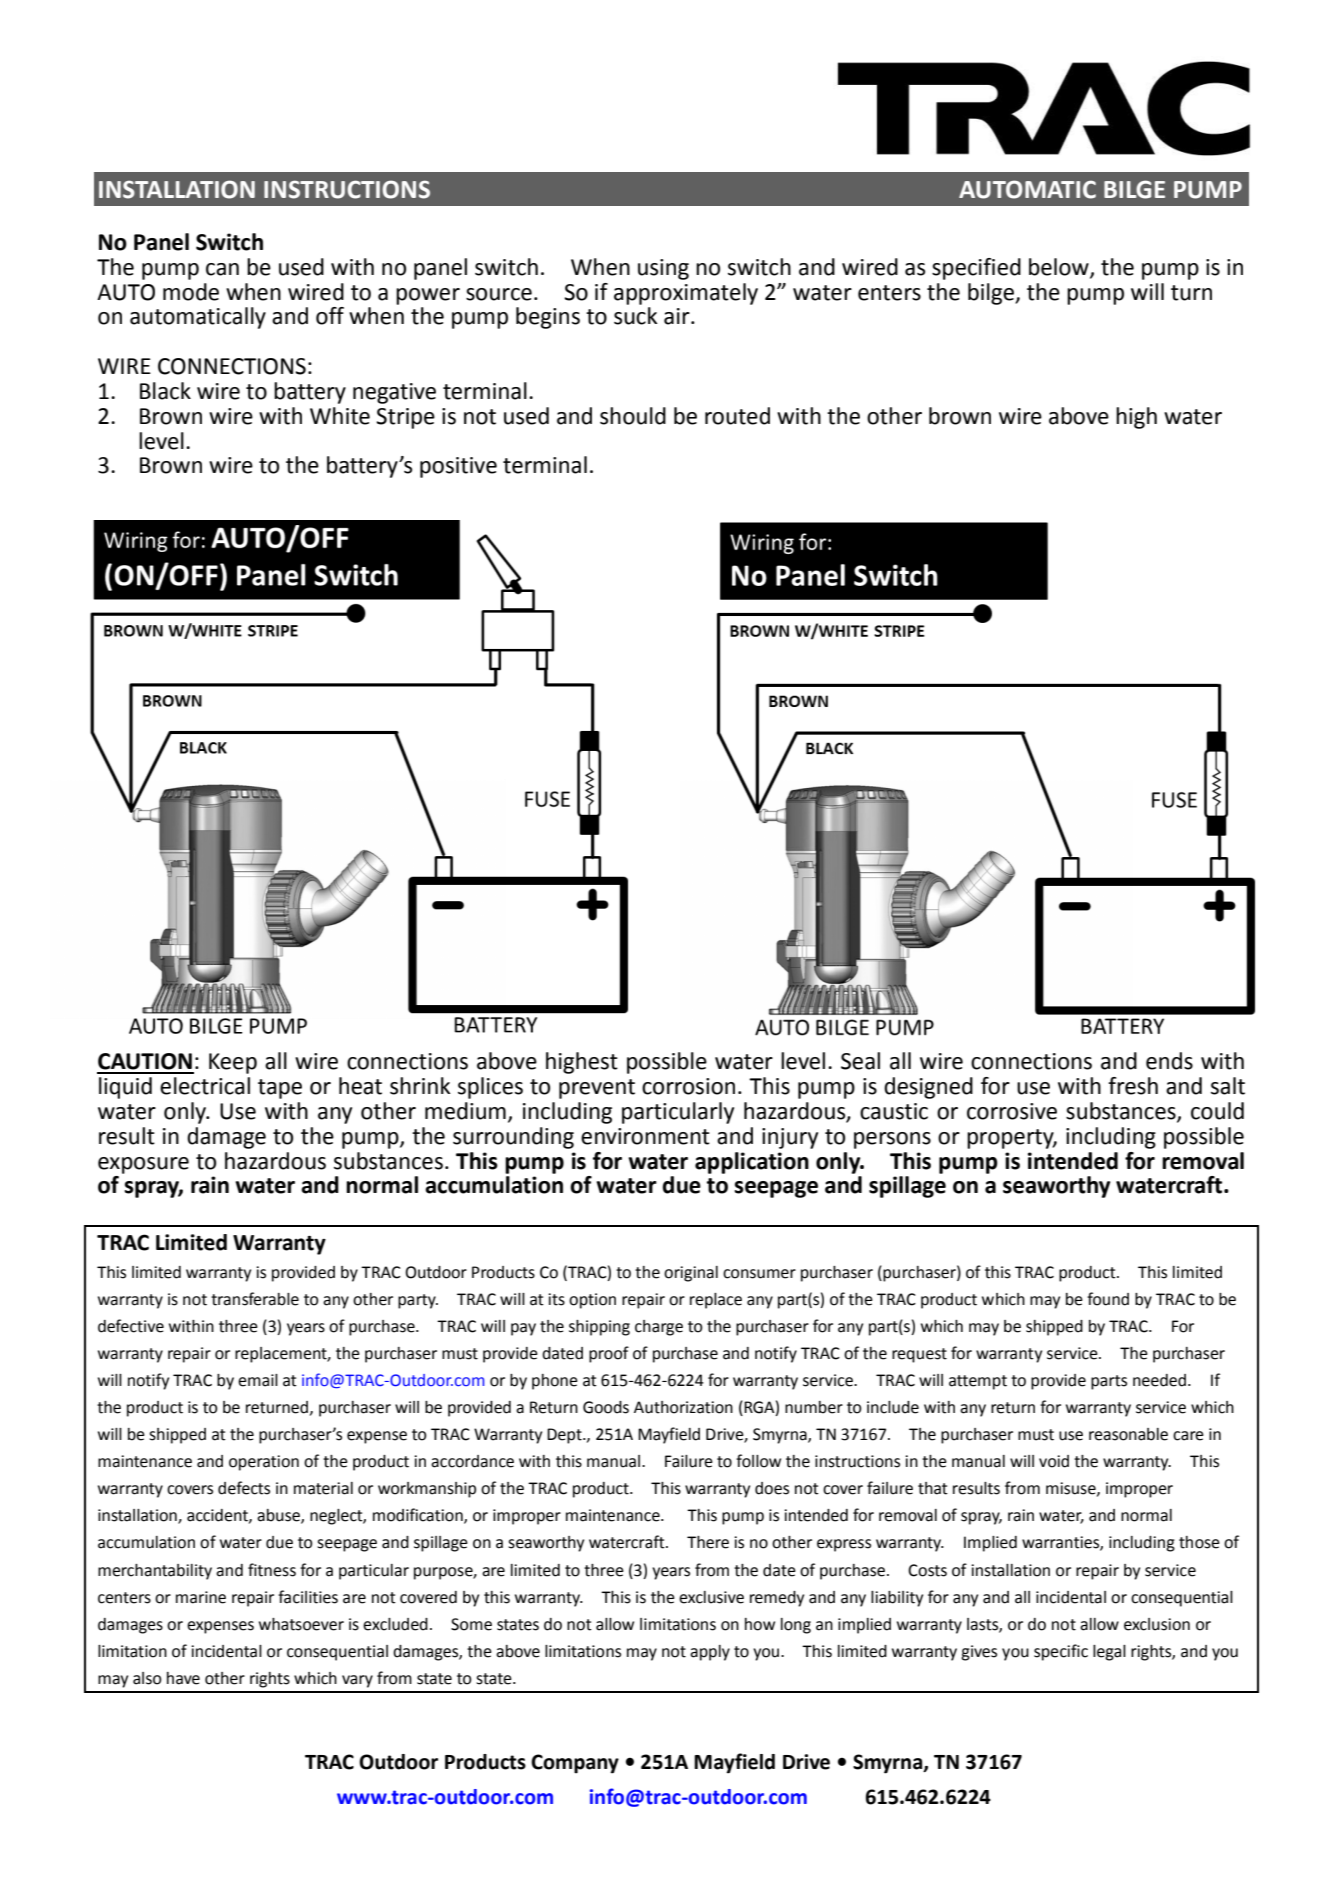  I want to click on Authorization, so click(683, 1407).
